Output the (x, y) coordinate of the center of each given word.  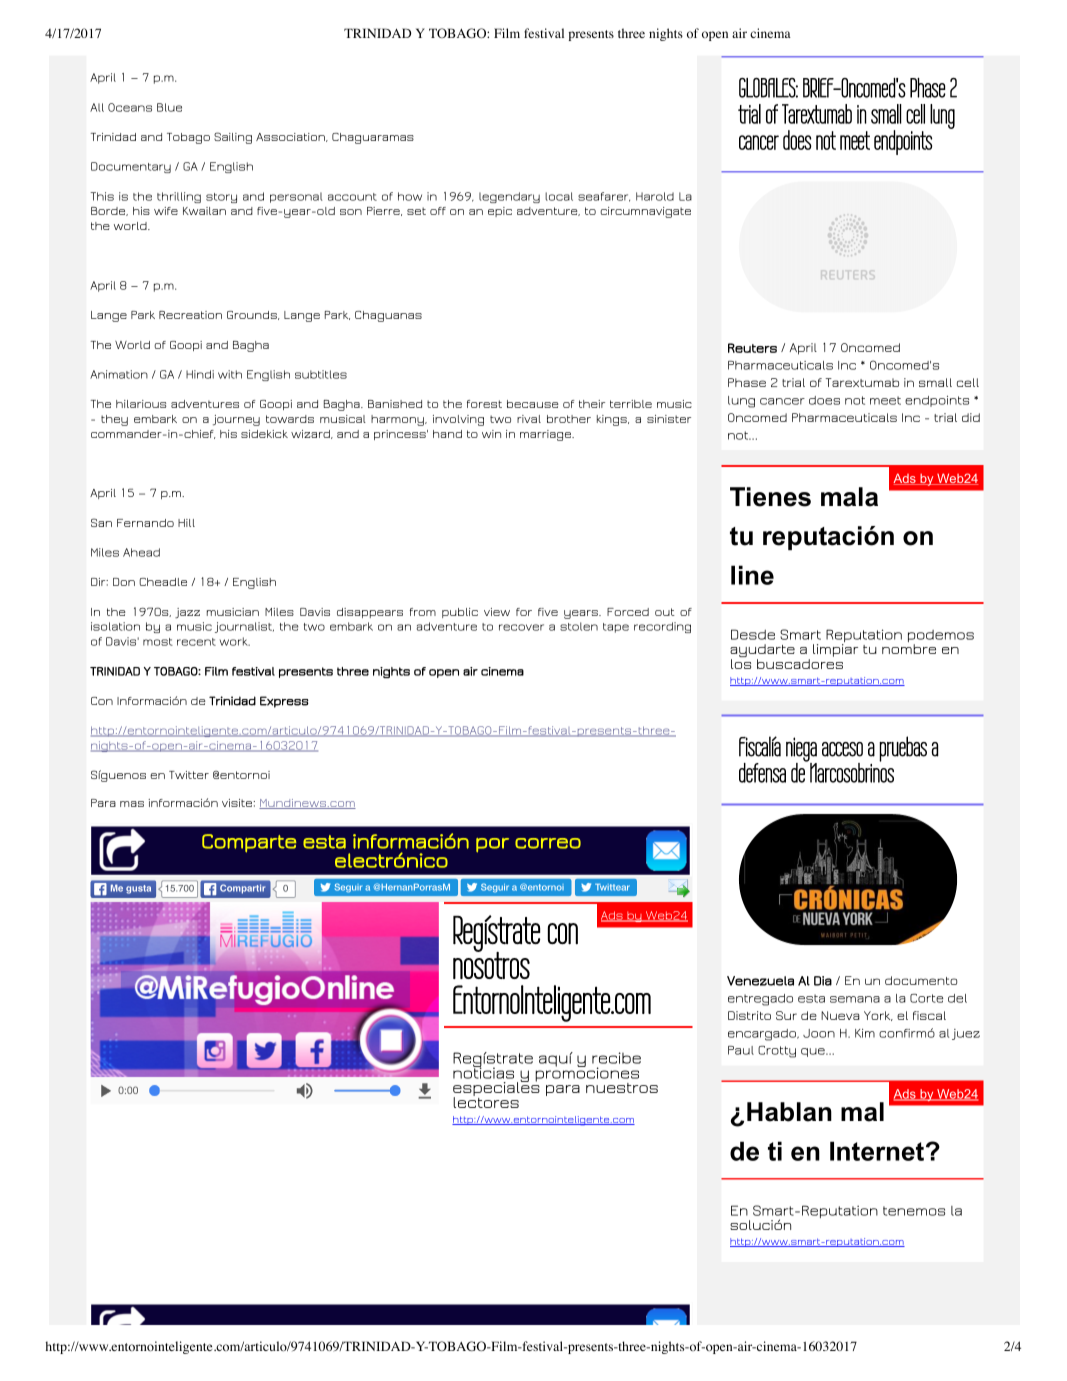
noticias (483, 1072)
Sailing (233, 138)
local (559, 196)
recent (196, 642)
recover (521, 627)
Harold (655, 196)
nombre (909, 649)
